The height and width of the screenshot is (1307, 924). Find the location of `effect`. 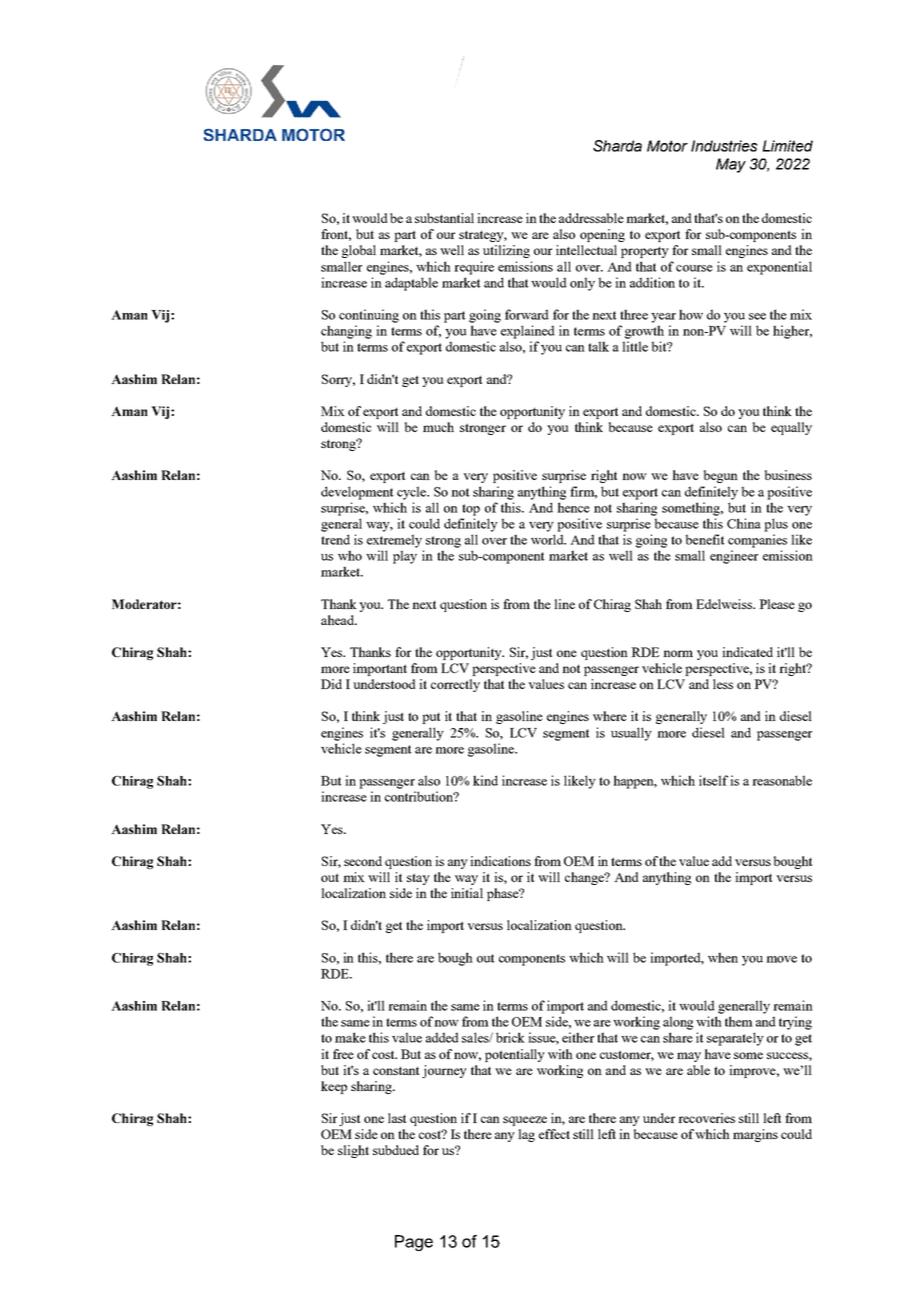

effect is located at coordinates (554, 1134).
